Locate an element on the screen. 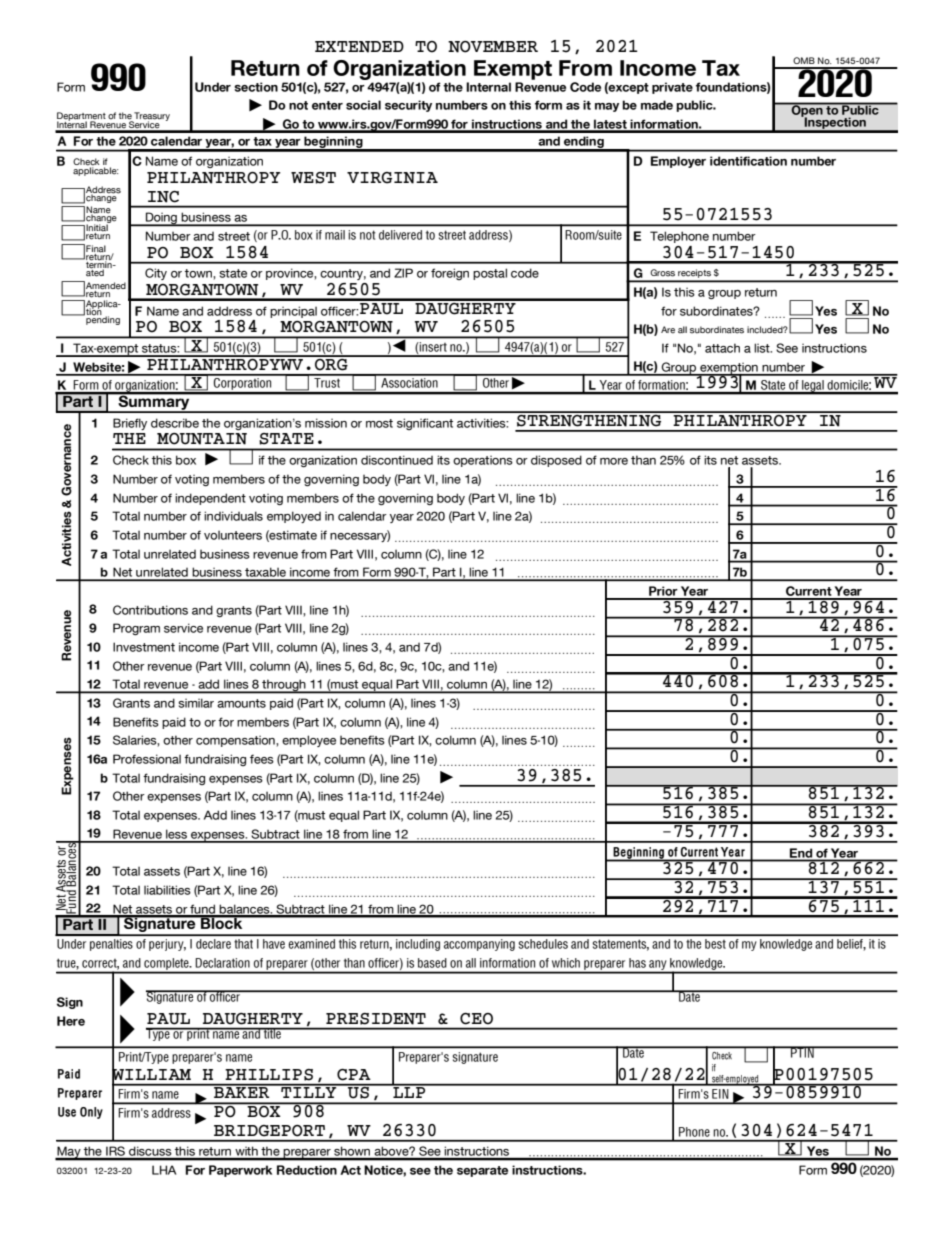 The image size is (952, 1233). more is located at coordinates (614, 461).
